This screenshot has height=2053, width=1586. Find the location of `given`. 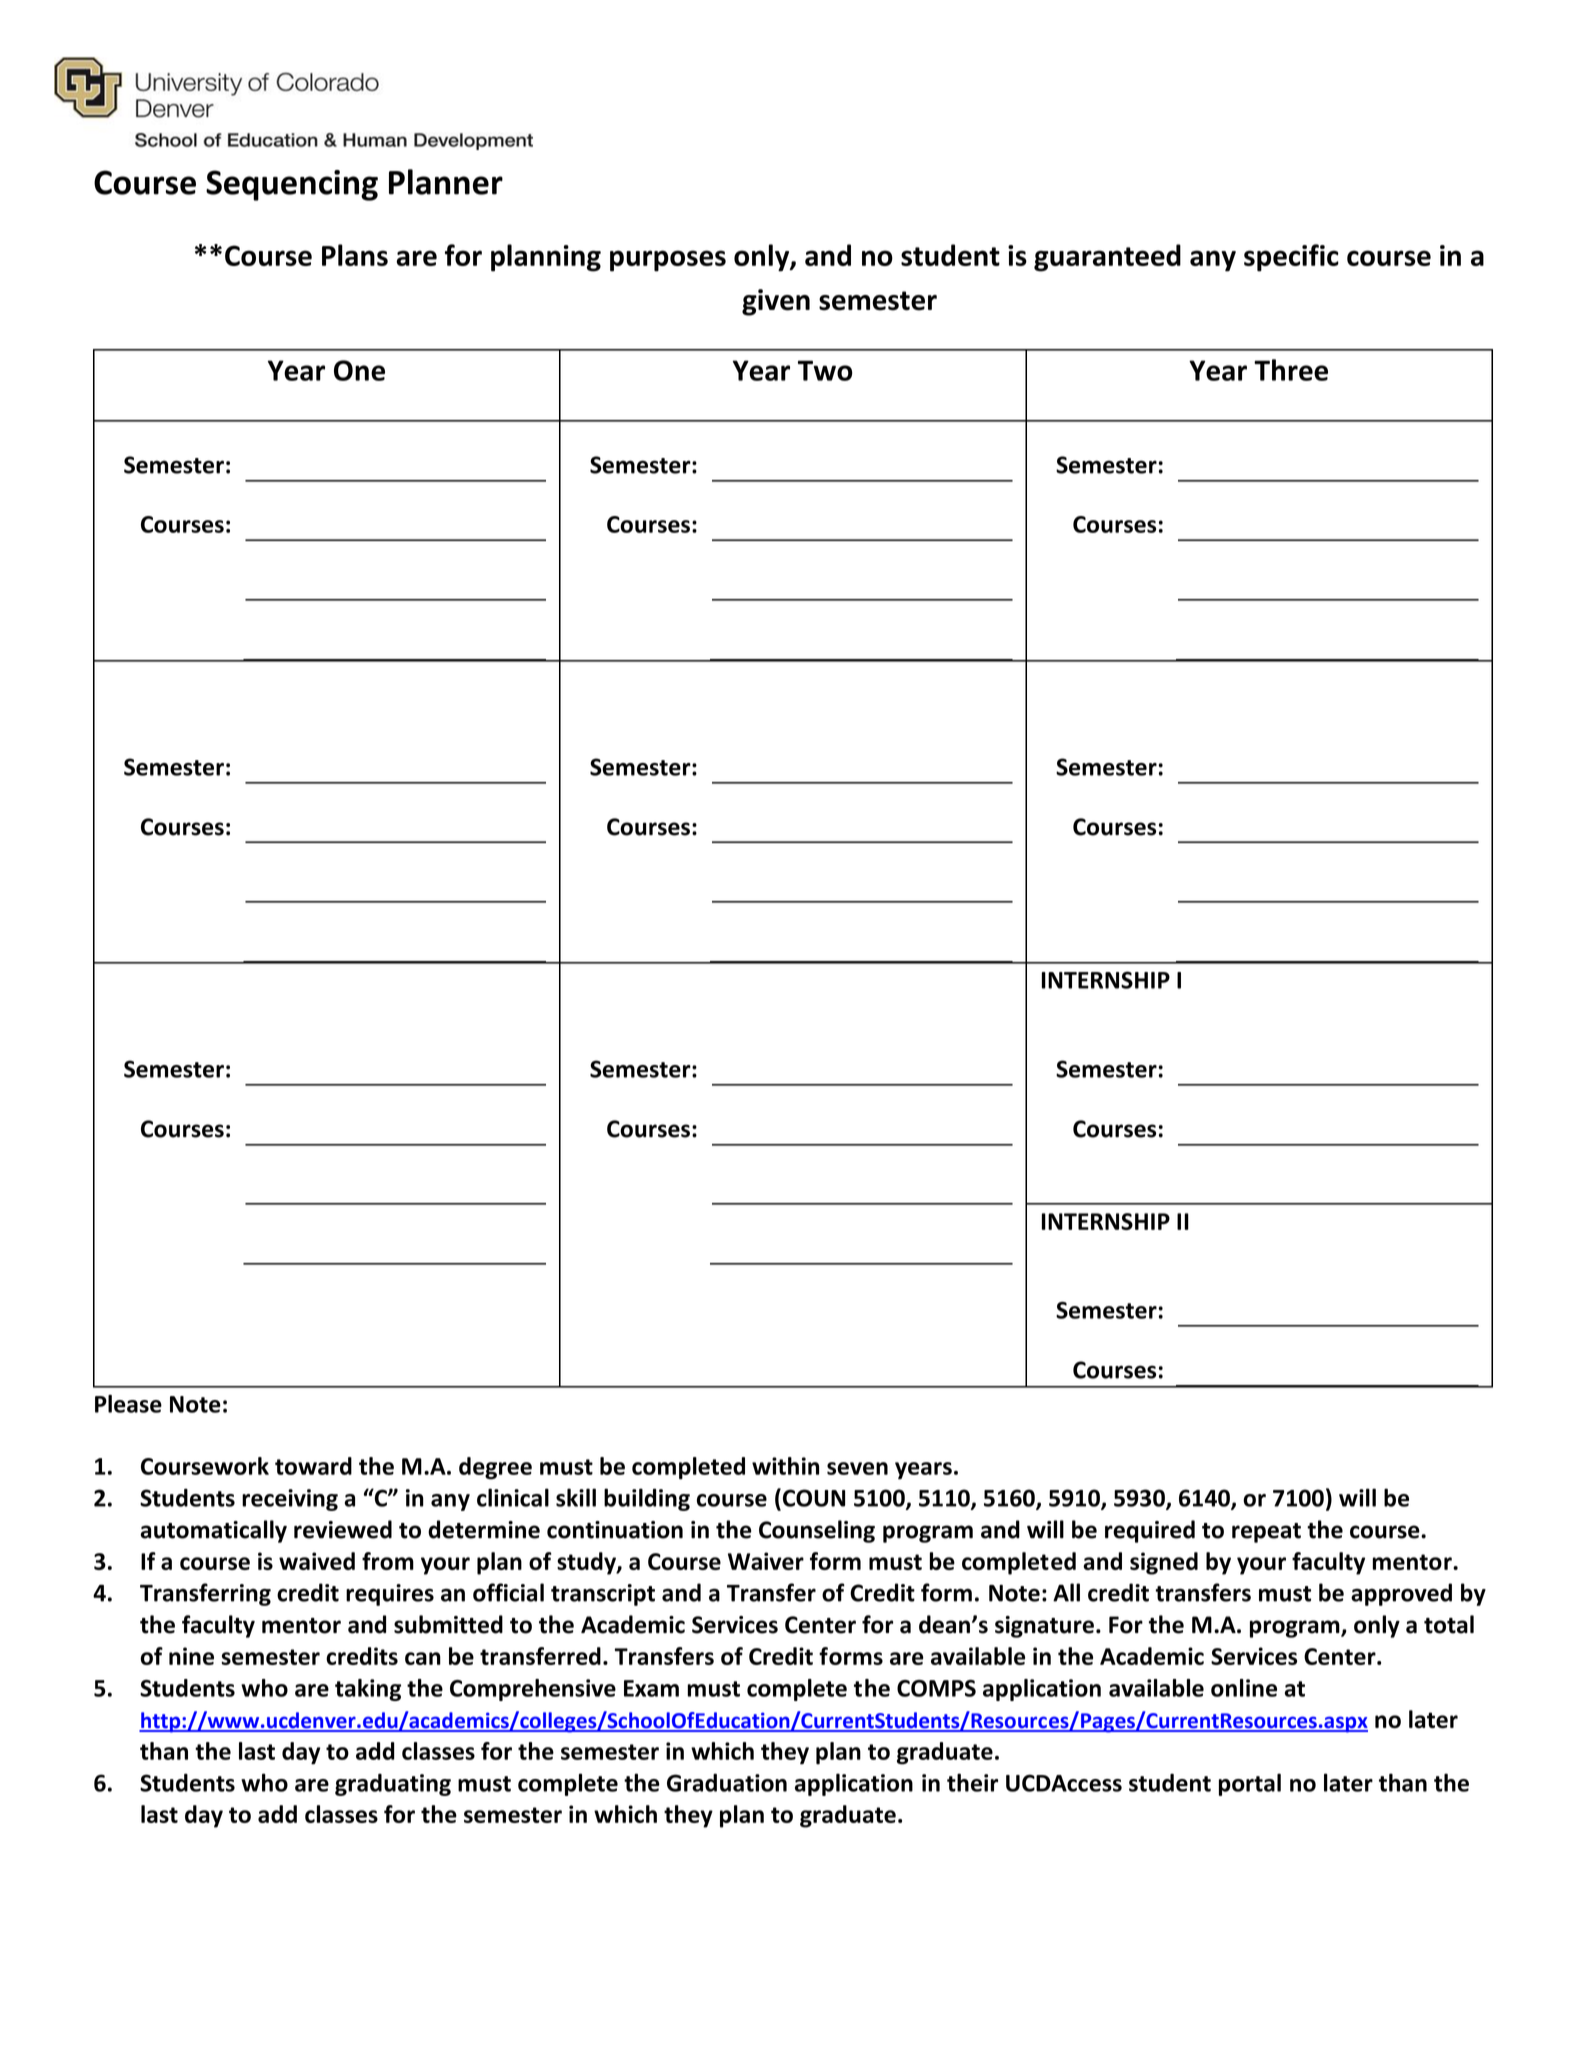

given is located at coordinates (776, 302).
